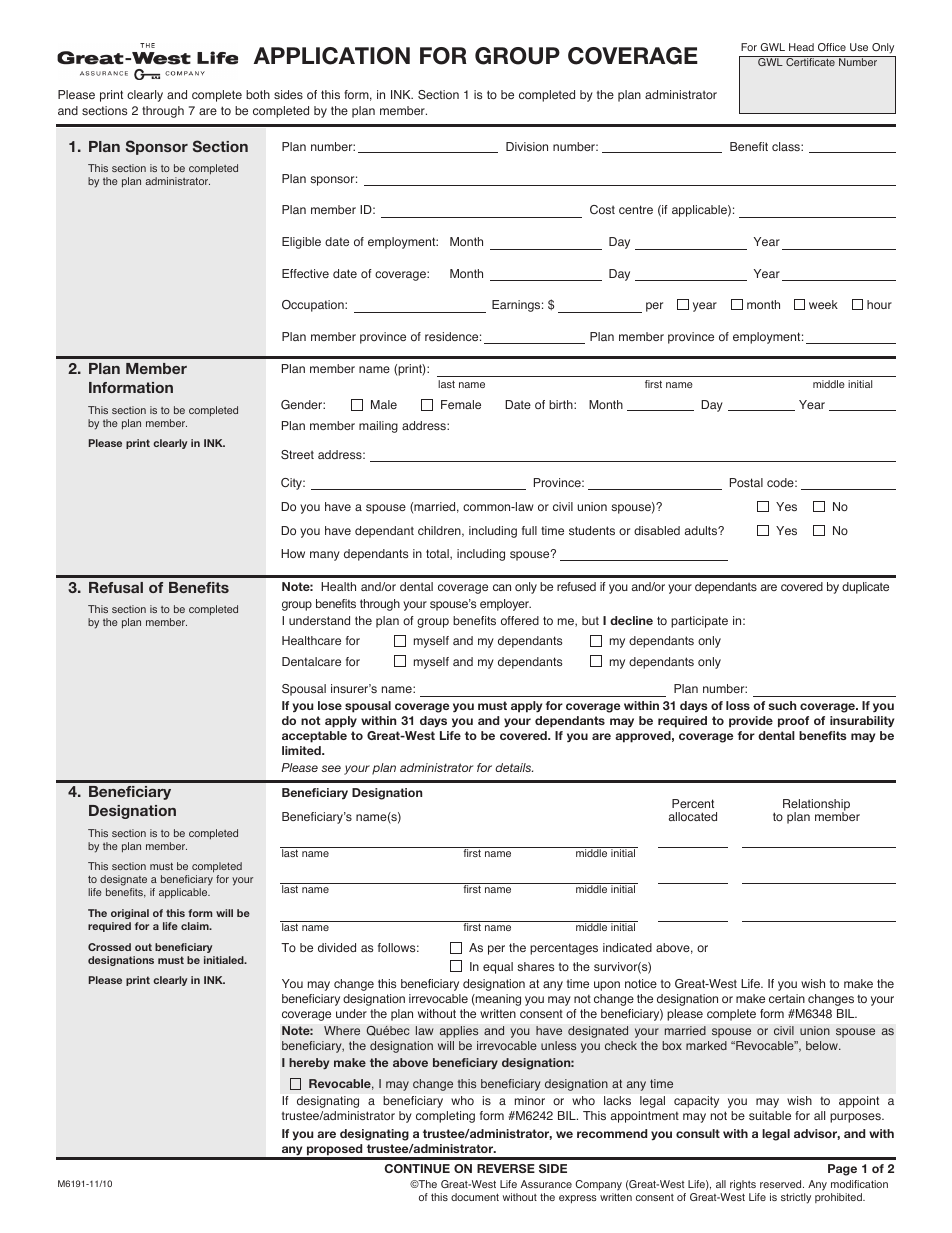 This page has height=1233, width=952. What do you see at coordinates (297, 454) in the page?
I see `Street` at bounding box center [297, 454].
